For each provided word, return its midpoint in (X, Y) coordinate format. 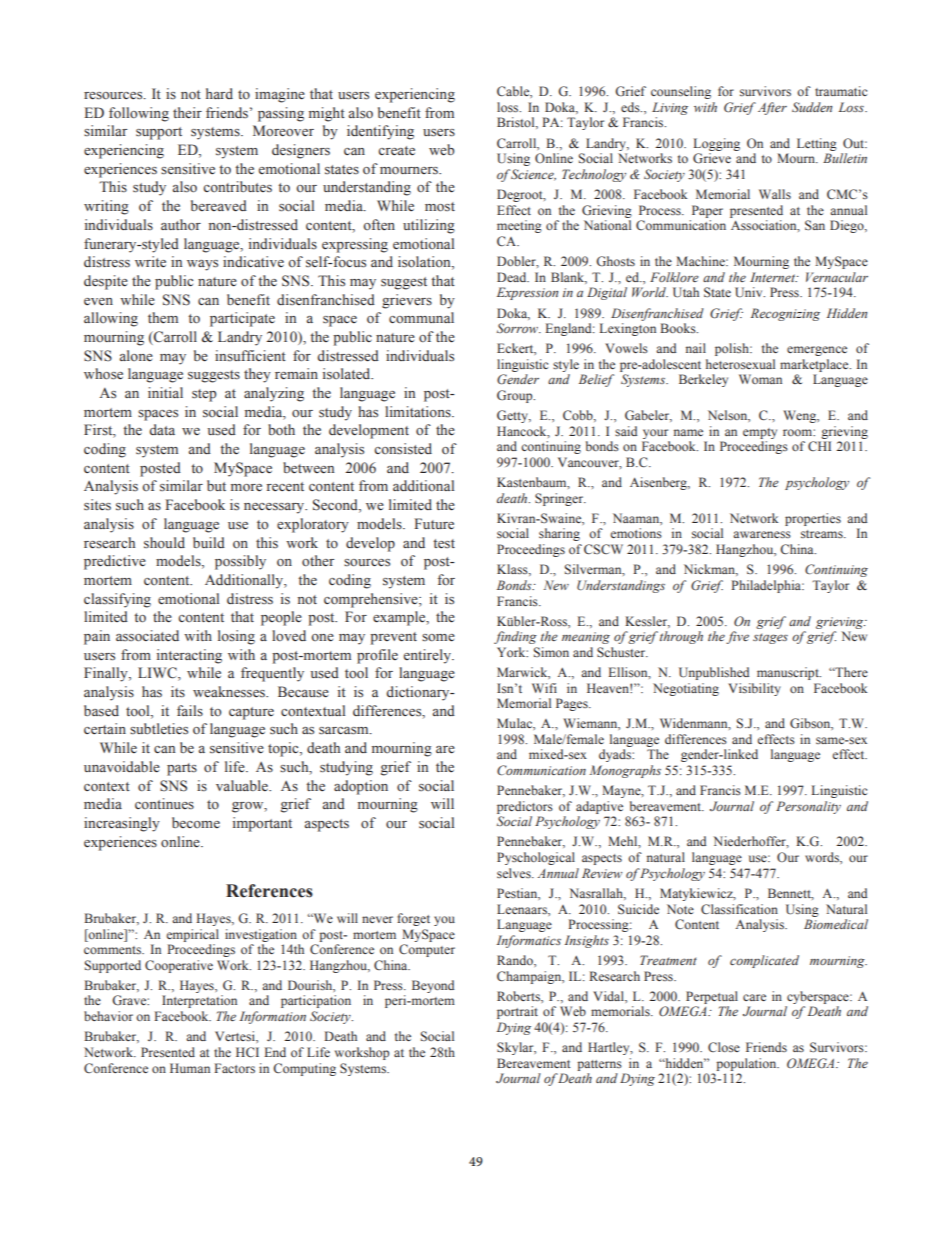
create (396, 150)
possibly (240, 562)
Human (190, 1068)
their (187, 113)
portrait (517, 1012)
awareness (762, 534)
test (444, 544)
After (771, 108)
